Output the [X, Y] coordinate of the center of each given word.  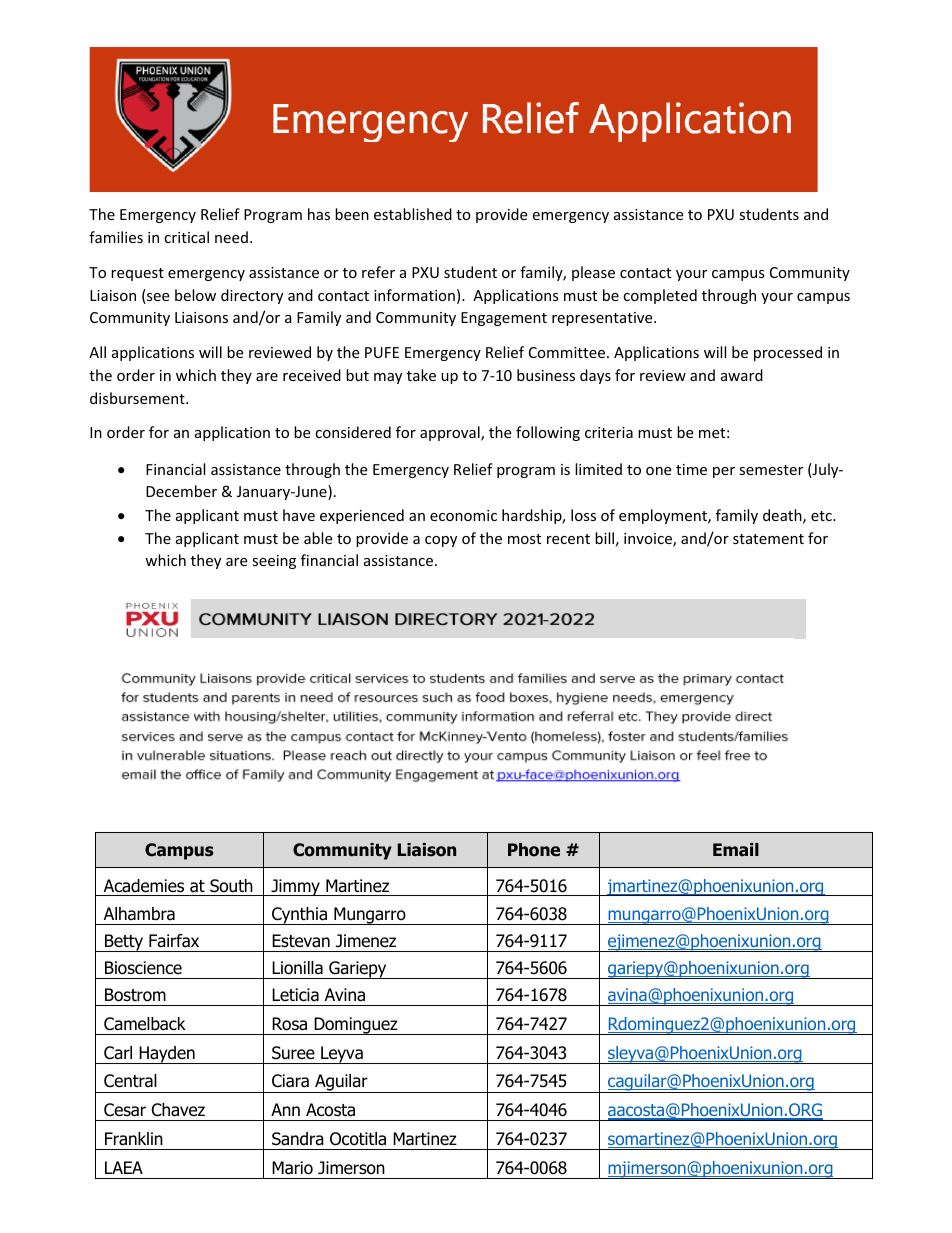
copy [441, 541]
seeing [274, 562]
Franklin [134, 1139]
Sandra [297, 1139]
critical [186, 237]
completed [660, 296]
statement [768, 539]
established [413, 214]
